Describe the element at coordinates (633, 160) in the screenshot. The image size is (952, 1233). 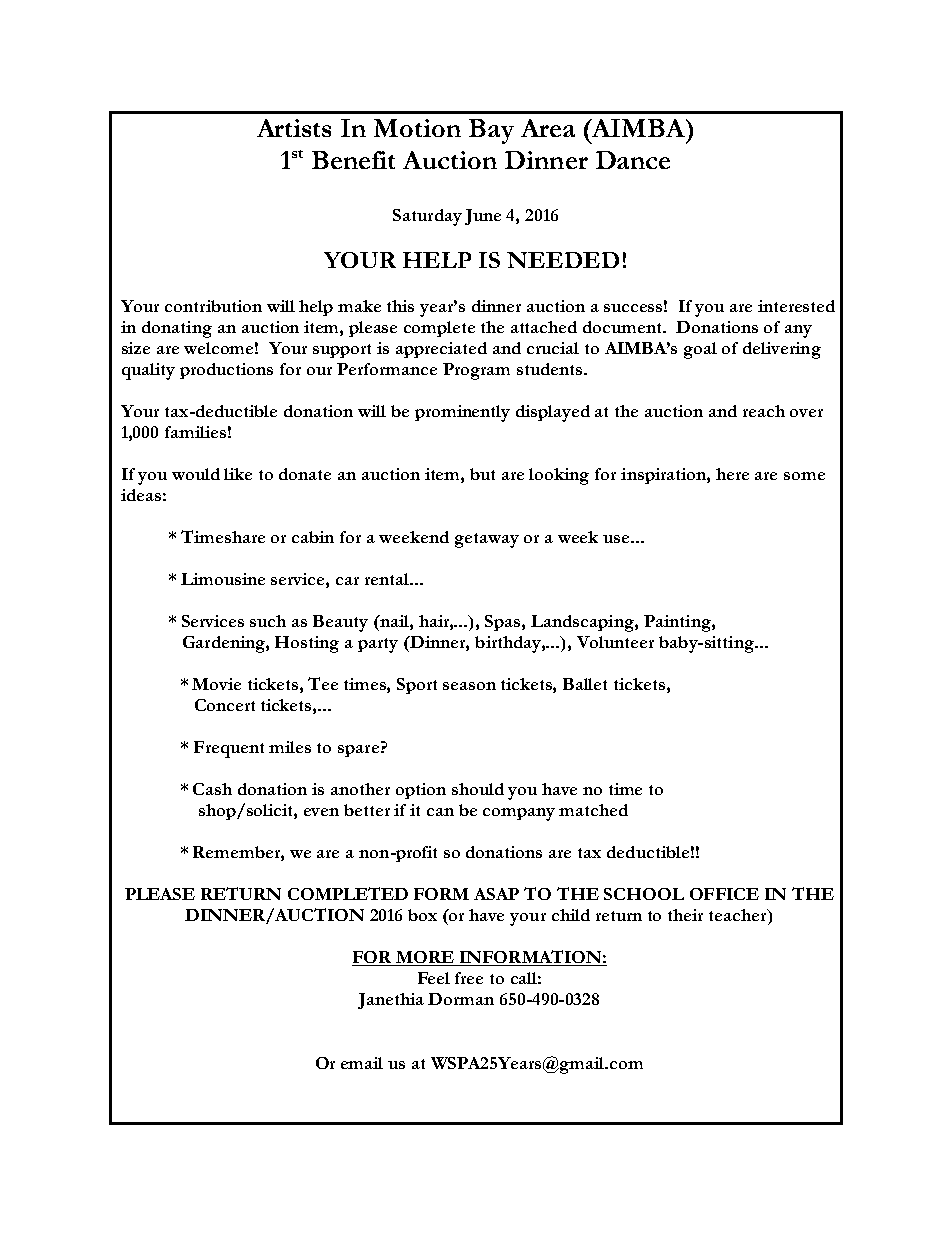
I see `Dance` at that location.
